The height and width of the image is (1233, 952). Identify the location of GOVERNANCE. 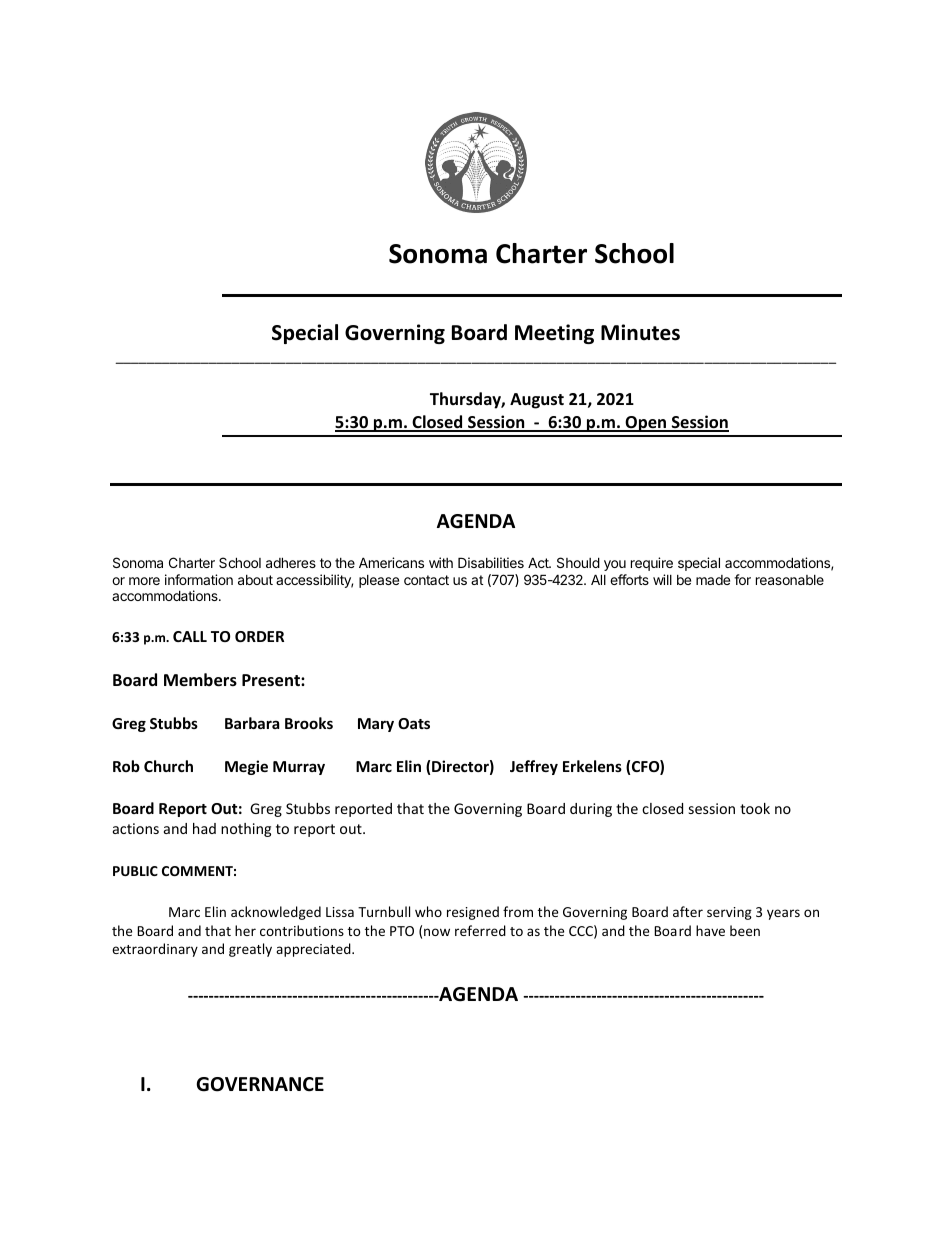
(260, 1084).
